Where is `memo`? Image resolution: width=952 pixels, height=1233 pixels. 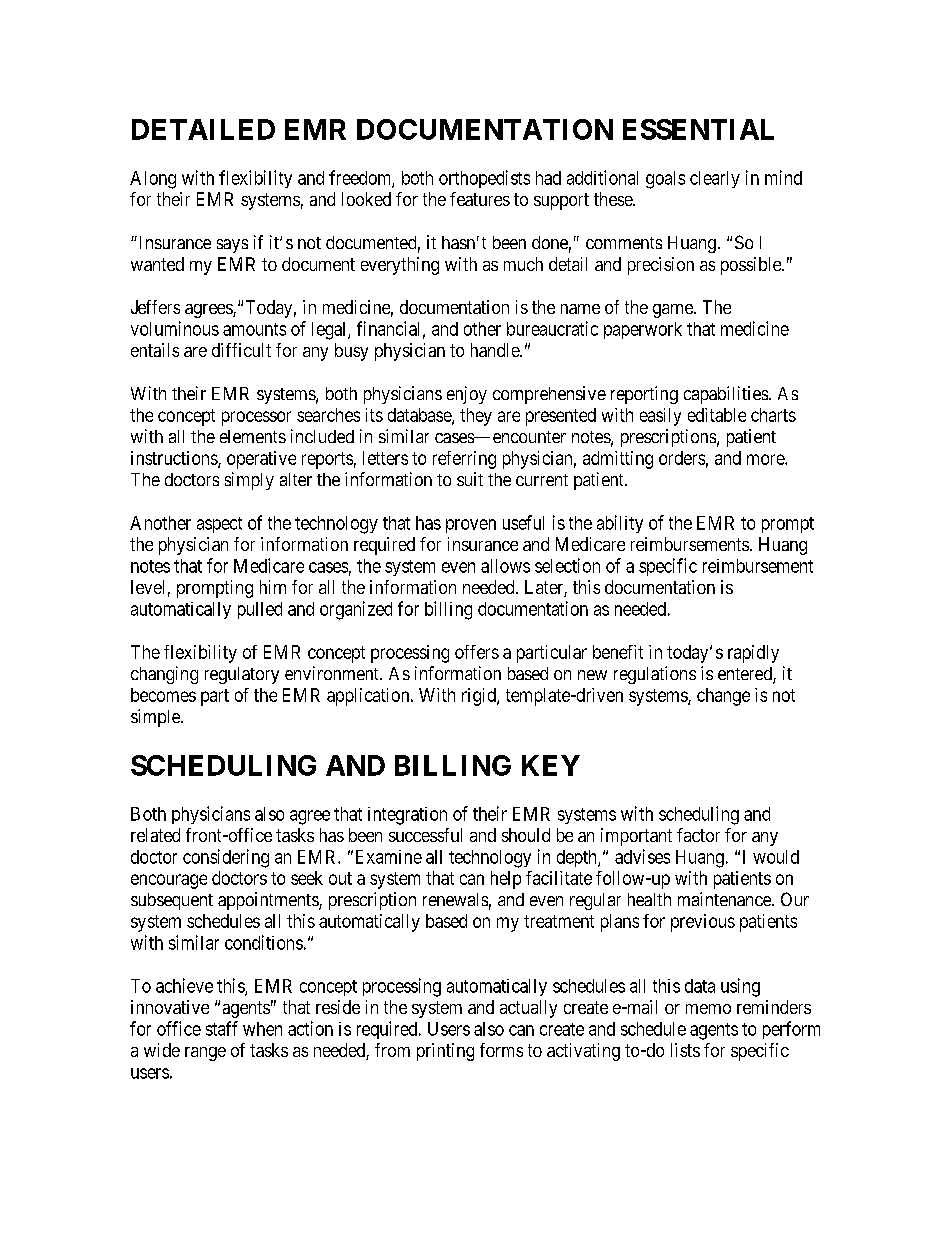
memo is located at coordinates (708, 1009).
